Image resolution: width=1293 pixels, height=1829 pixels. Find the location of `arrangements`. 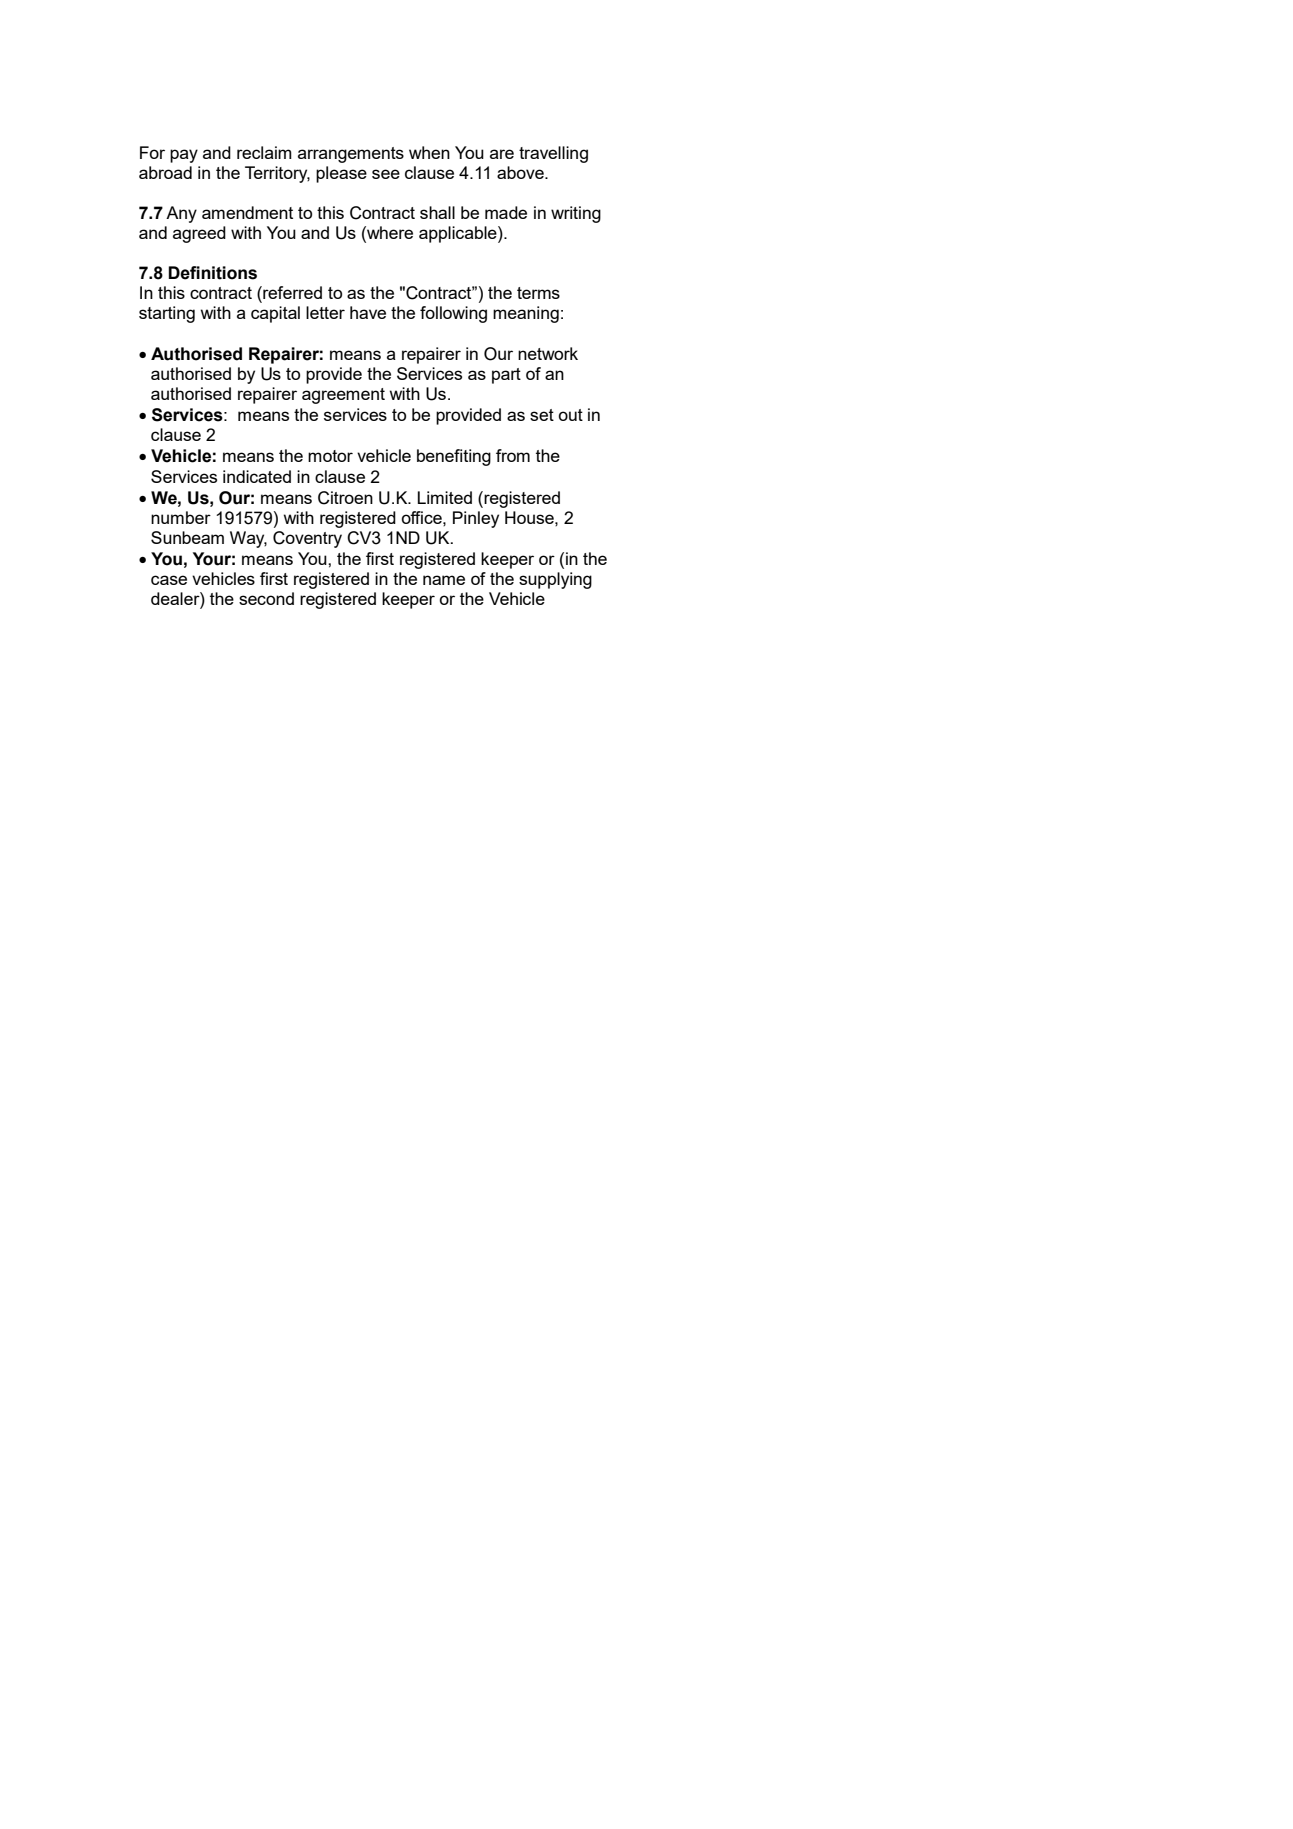

arrangements is located at coordinates (351, 155).
